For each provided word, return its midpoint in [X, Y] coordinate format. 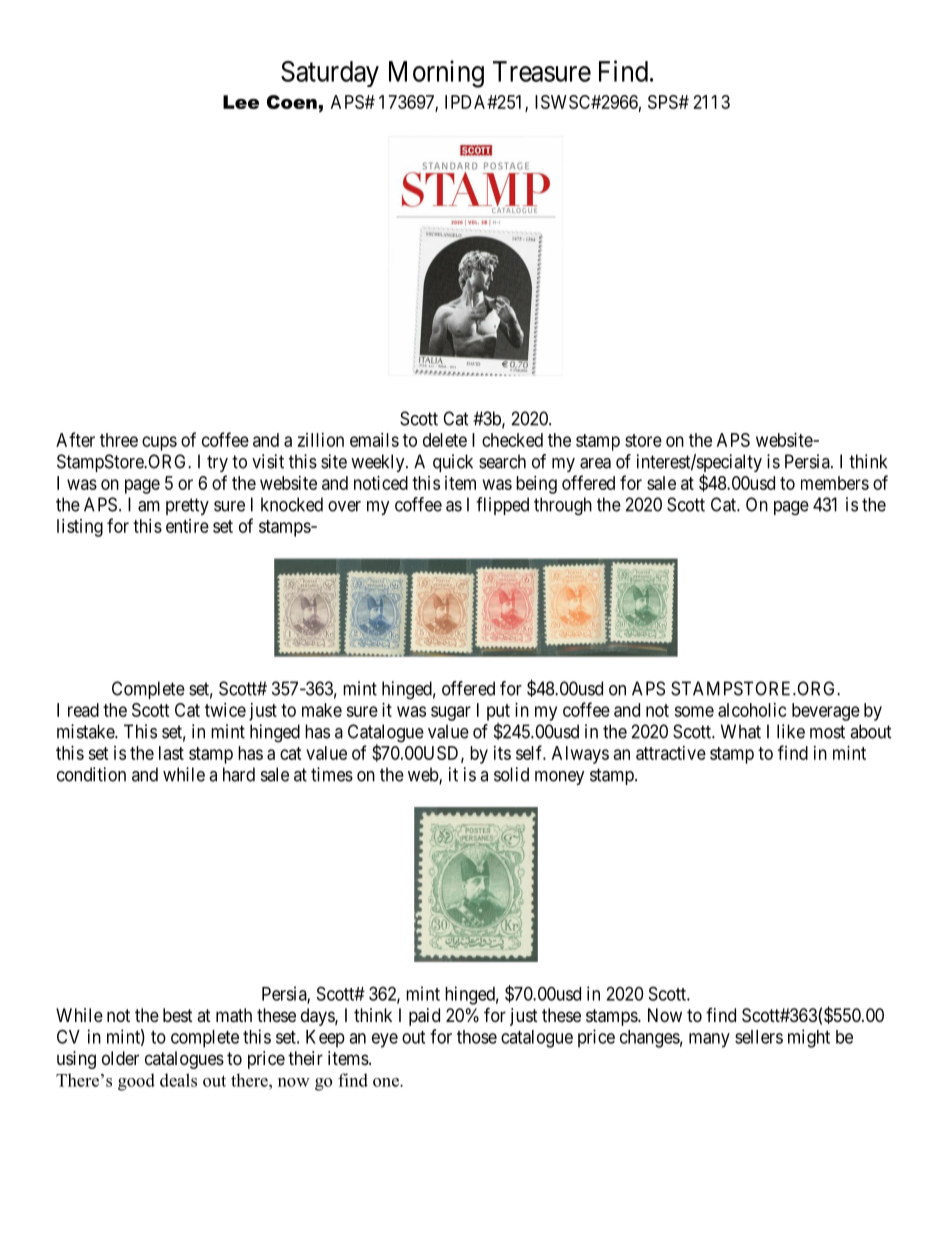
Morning [436, 74]
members [835, 483]
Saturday [330, 74]
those [477, 1037]
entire [187, 526]
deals [178, 1080]
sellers [759, 1037]
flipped [502, 506]
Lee [241, 102]
